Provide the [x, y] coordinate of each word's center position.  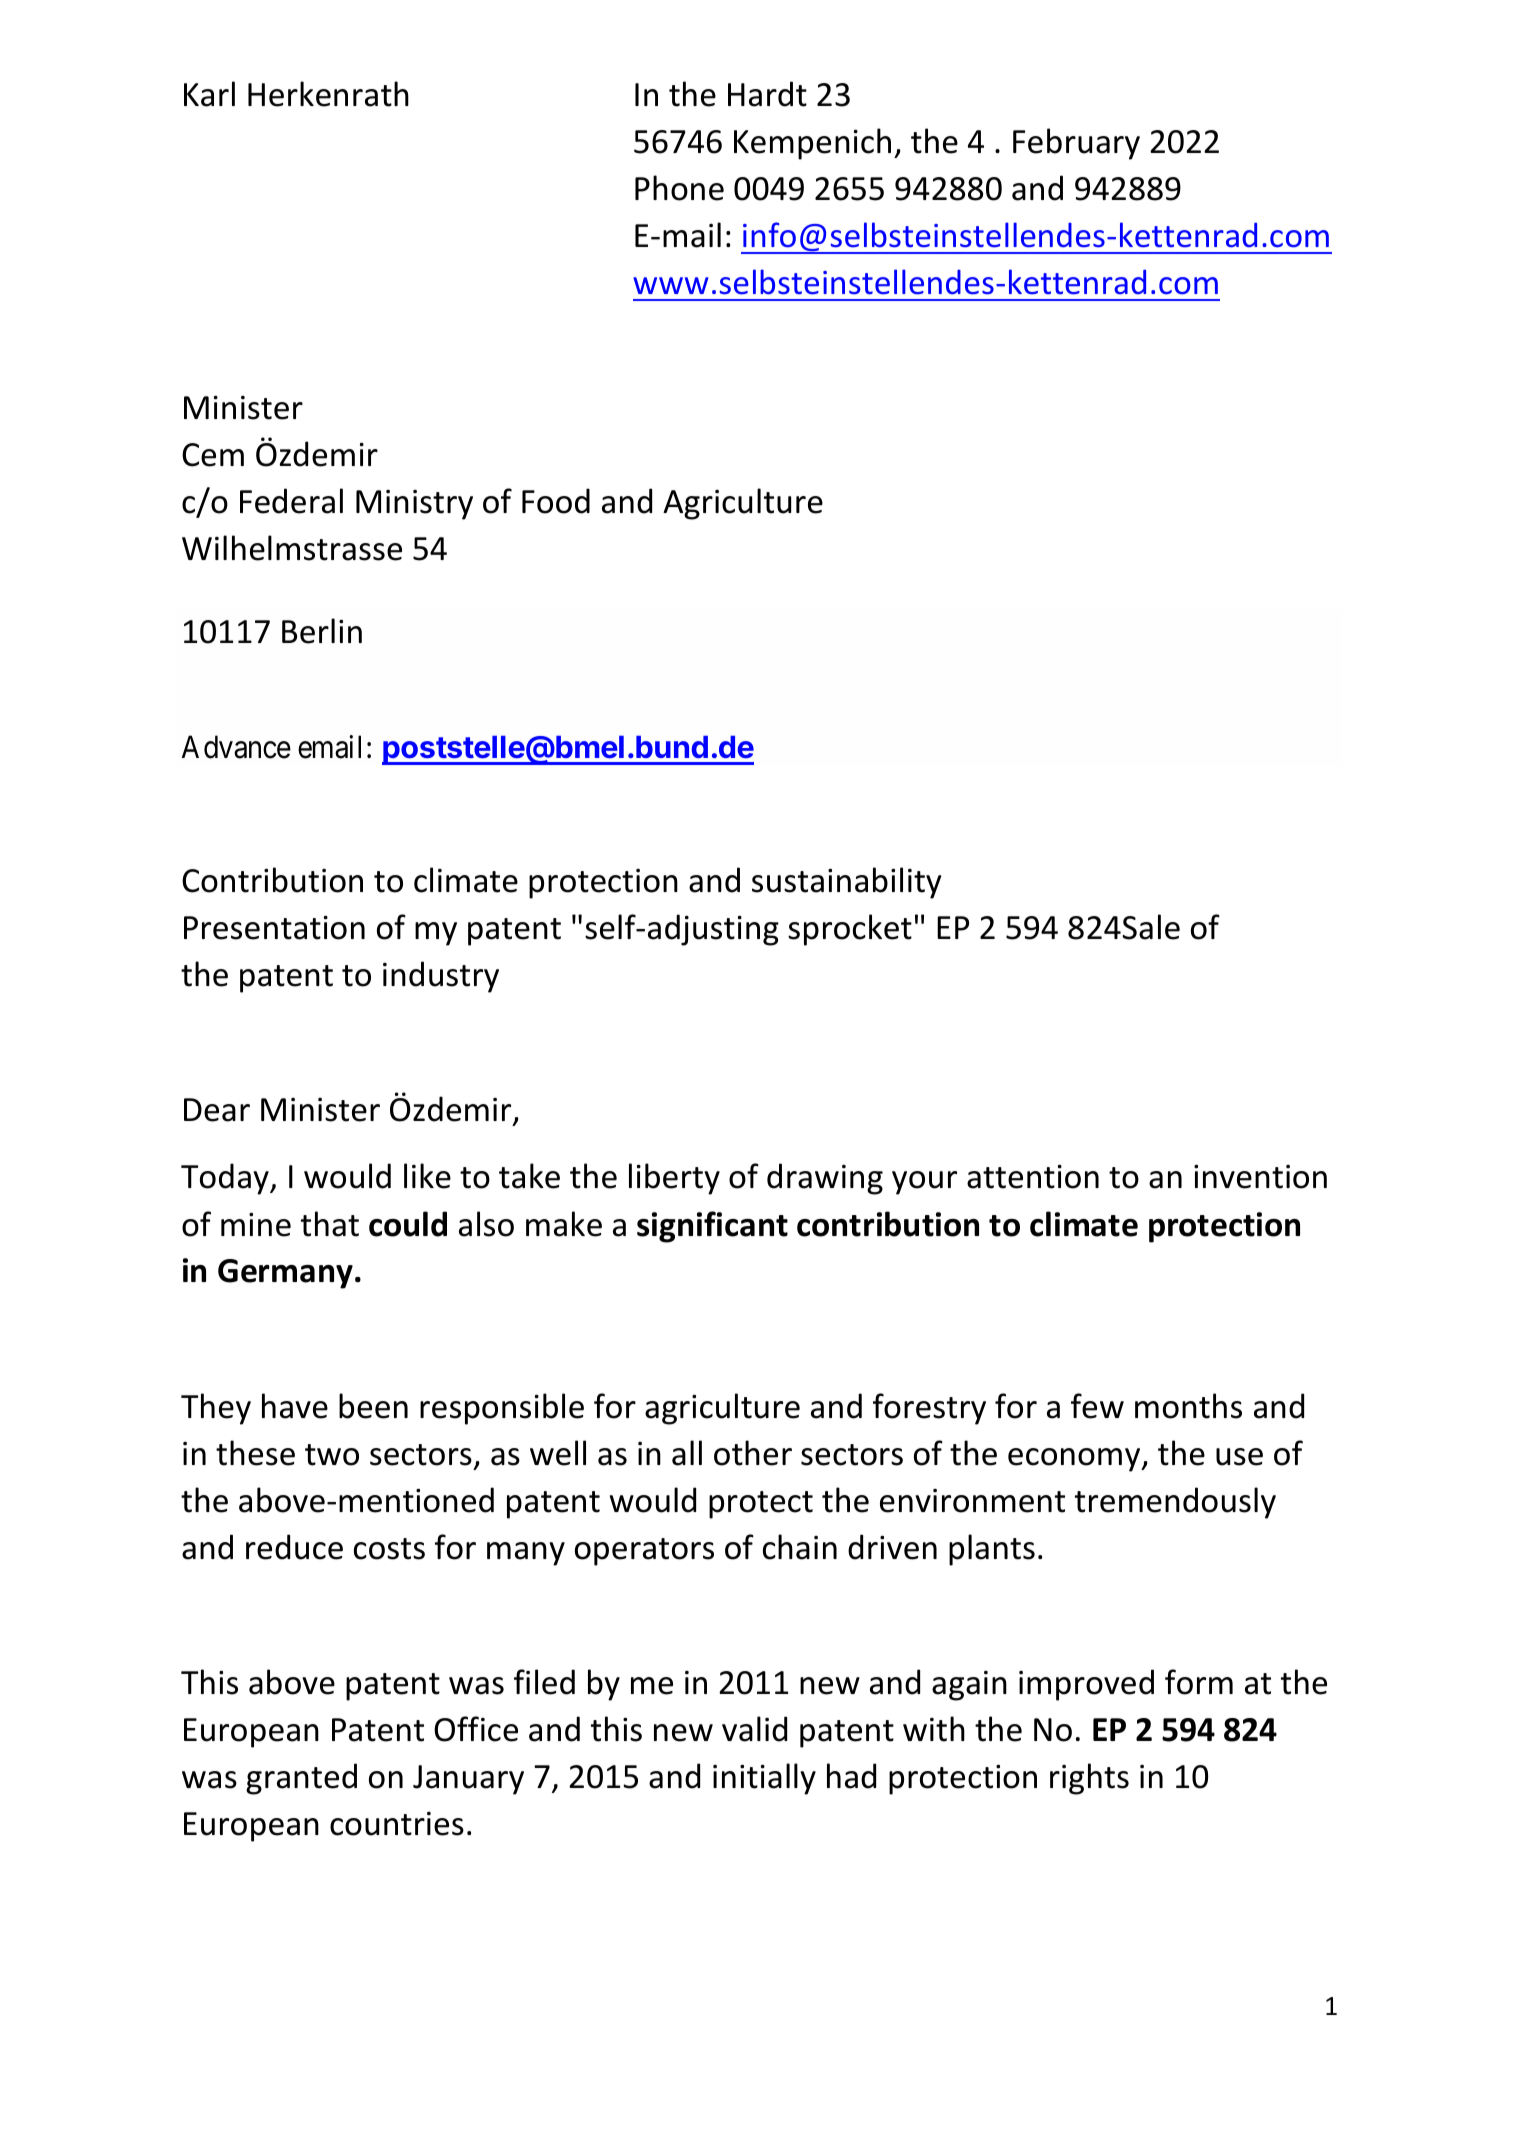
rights [1089, 1779]
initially [764, 1779]
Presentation [274, 928]
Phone [679, 188]
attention [1033, 1177]
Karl [209, 94]
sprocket [850, 930]
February [1076, 144]
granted [301, 1779]
